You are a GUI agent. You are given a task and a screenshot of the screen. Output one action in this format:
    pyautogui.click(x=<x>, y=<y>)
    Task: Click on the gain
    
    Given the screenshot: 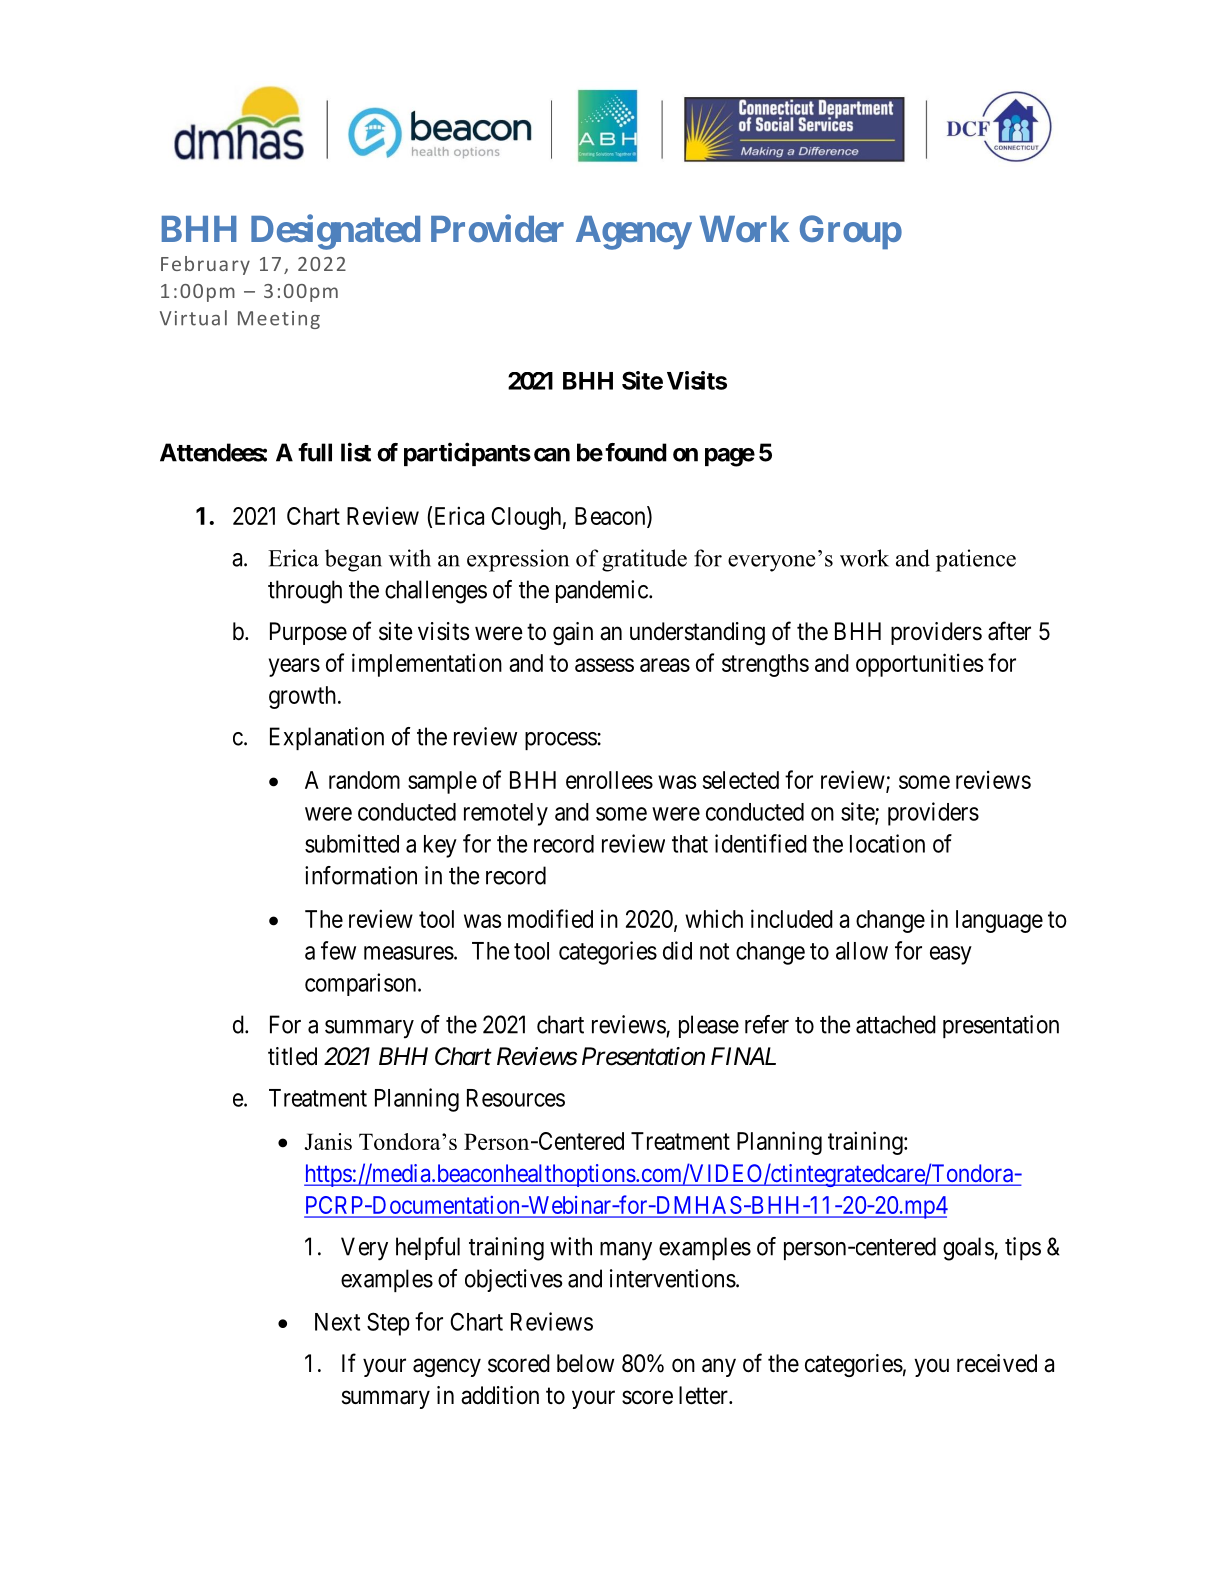 What is the action you would take?
    pyautogui.click(x=573, y=633)
